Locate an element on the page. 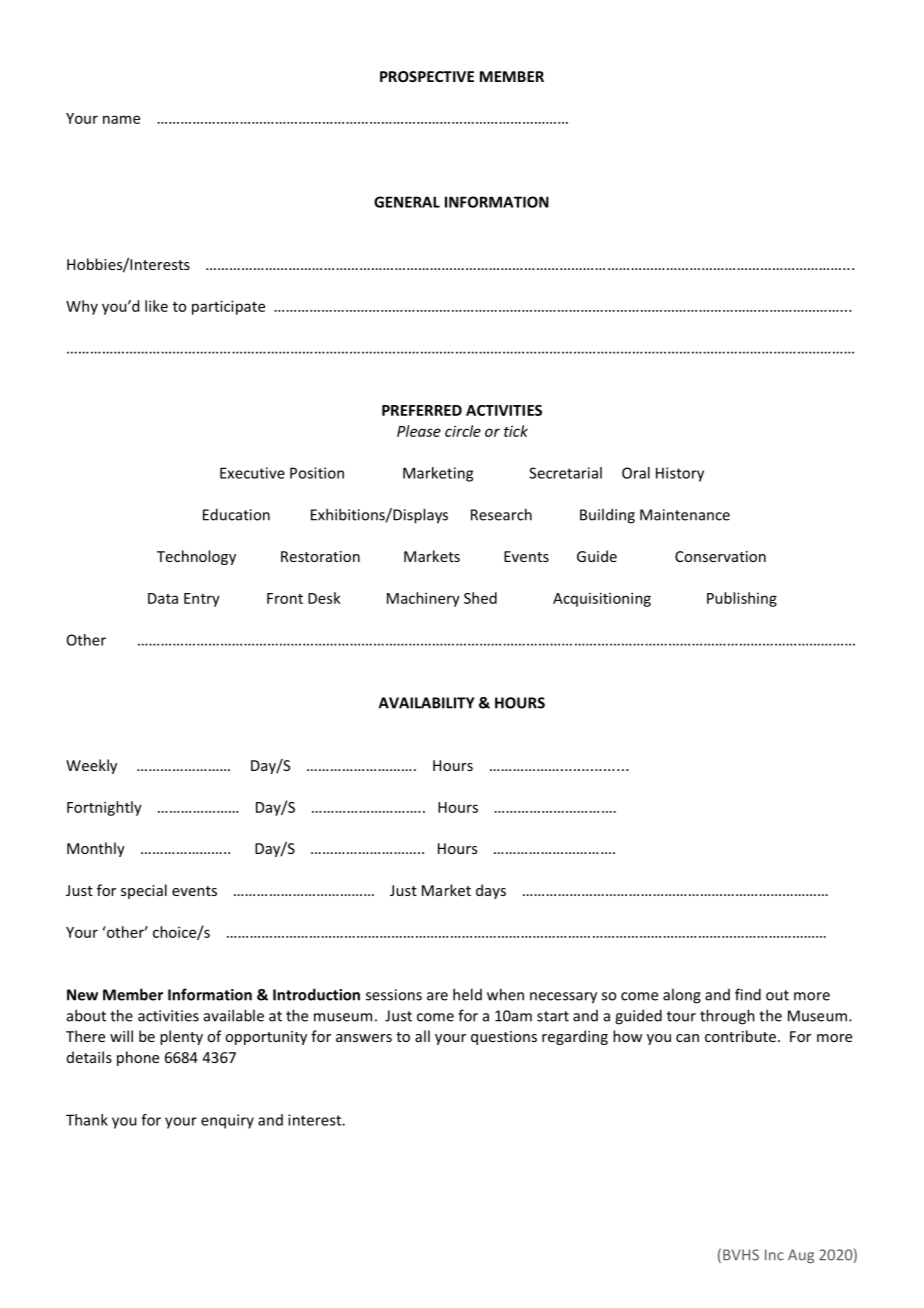 The width and height of the page is (924, 1308). special is located at coordinates (144, 891).
